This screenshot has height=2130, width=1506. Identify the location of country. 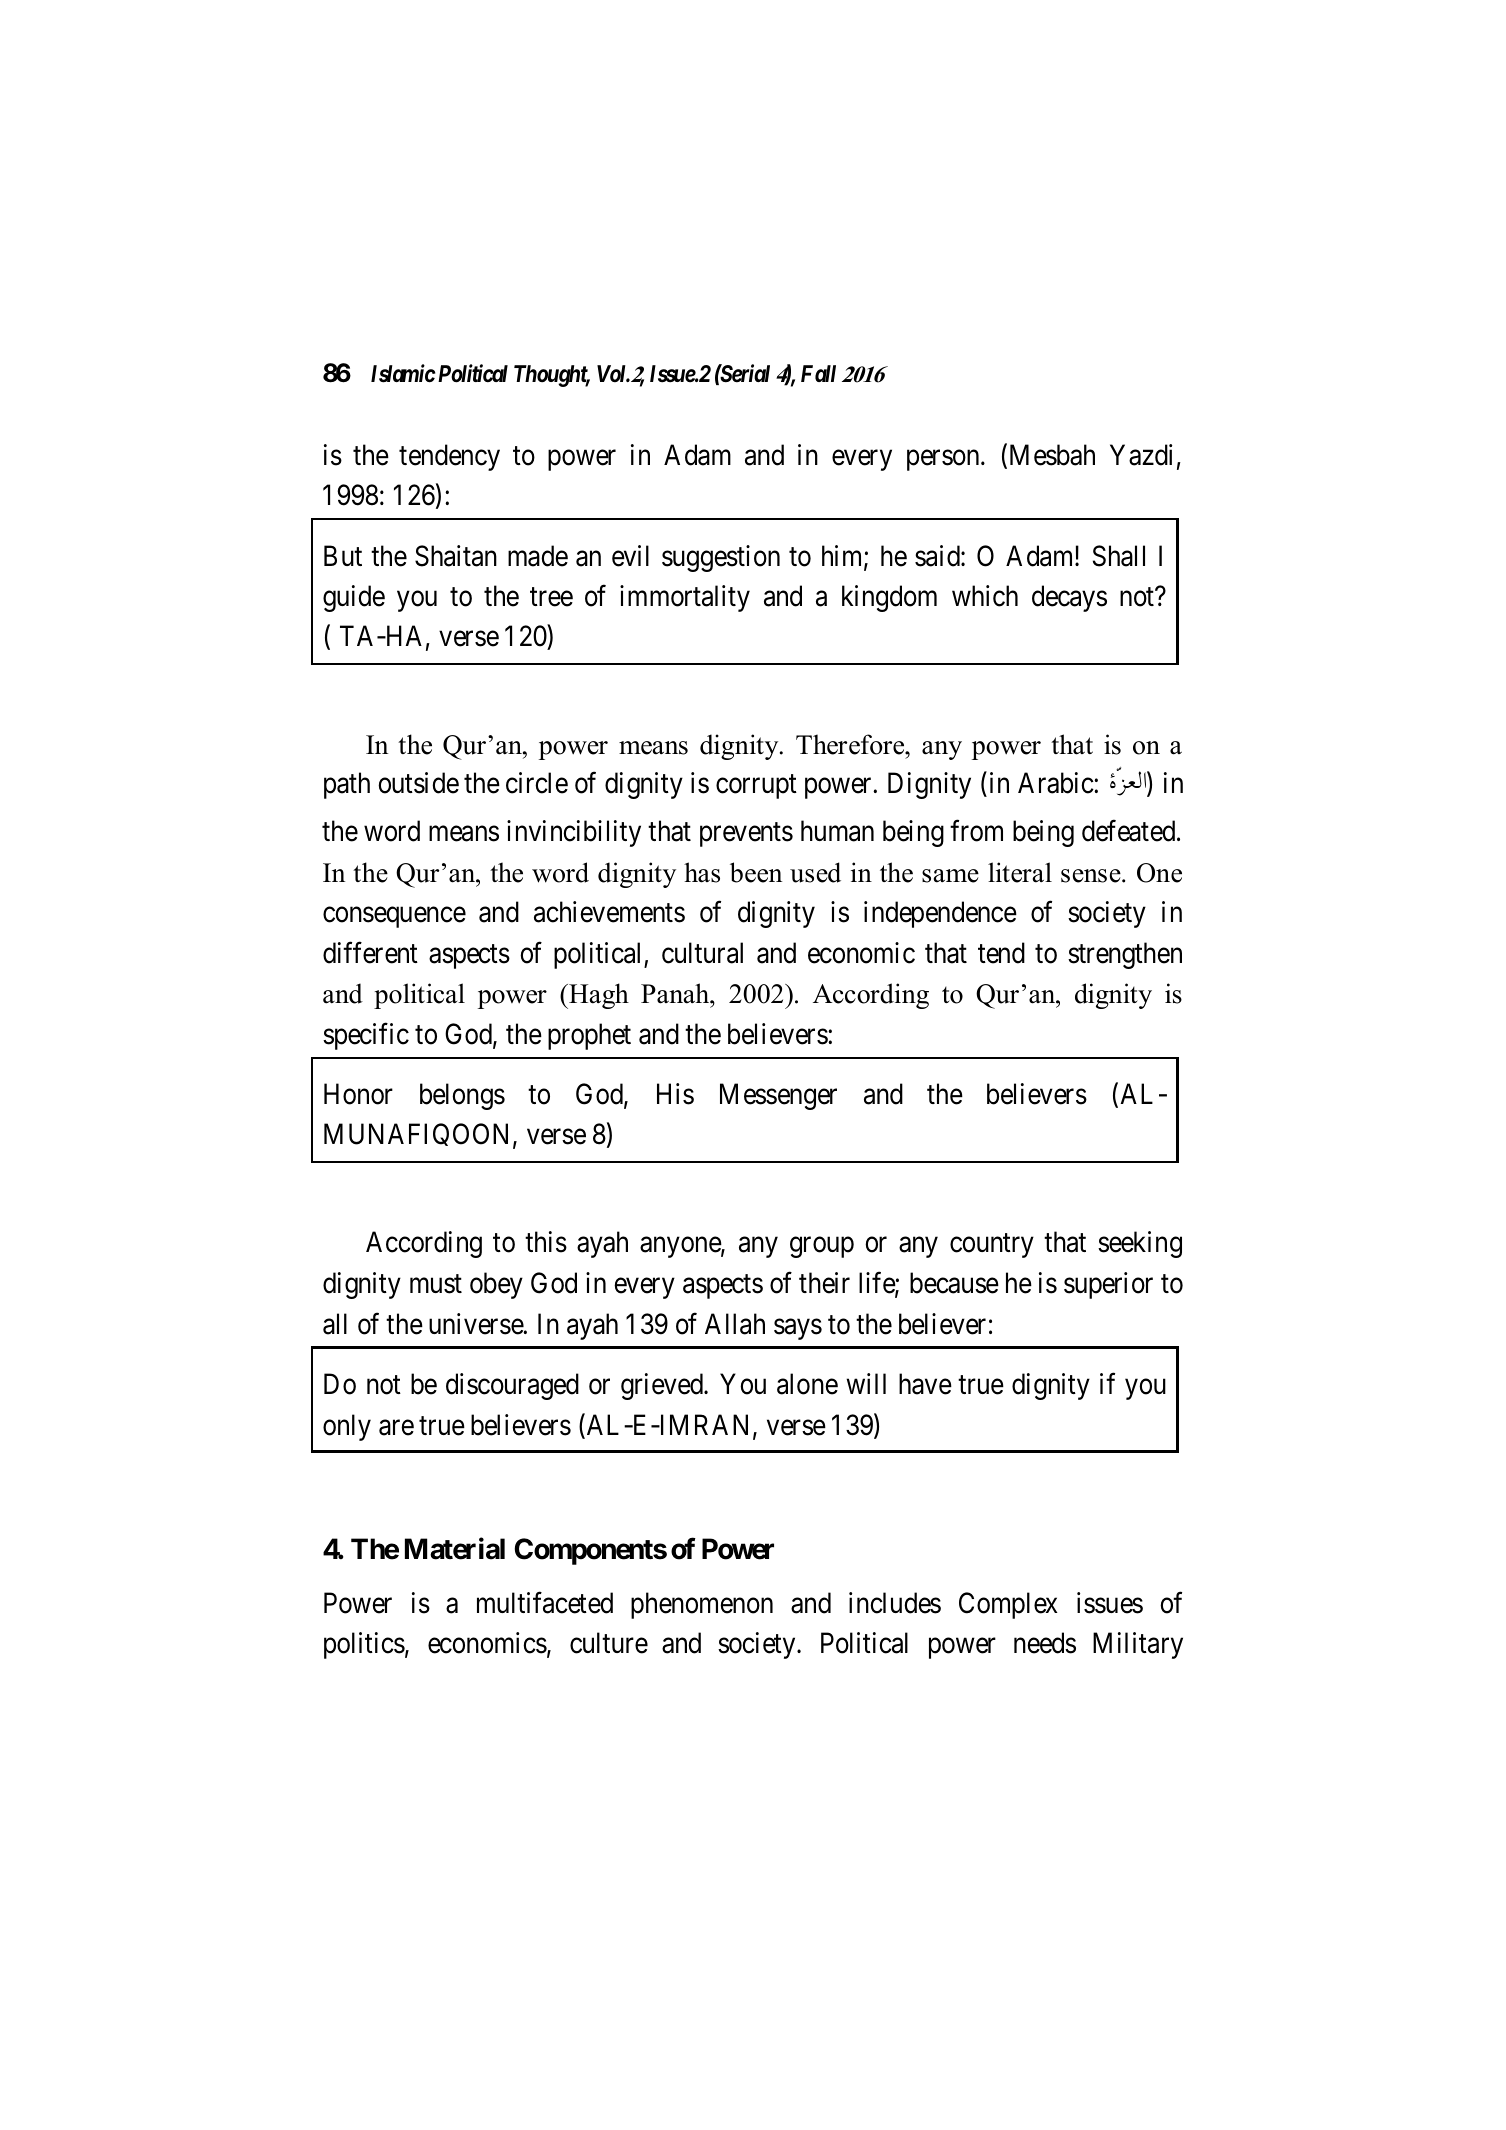
(992, 1246).
